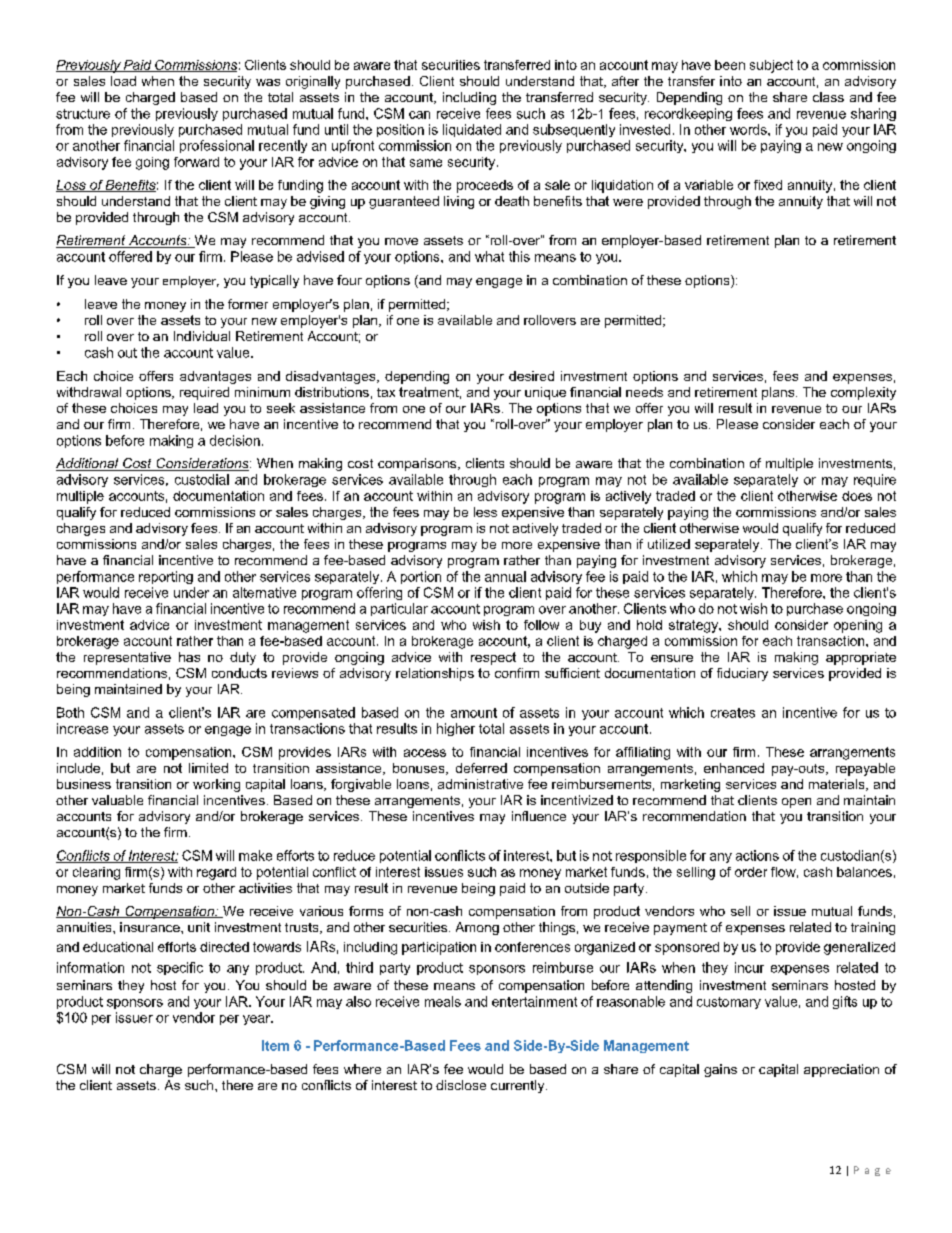 Image resolution: width=952 pixels, height=1233 pixels. I want to click on load, so click(123, 81).
